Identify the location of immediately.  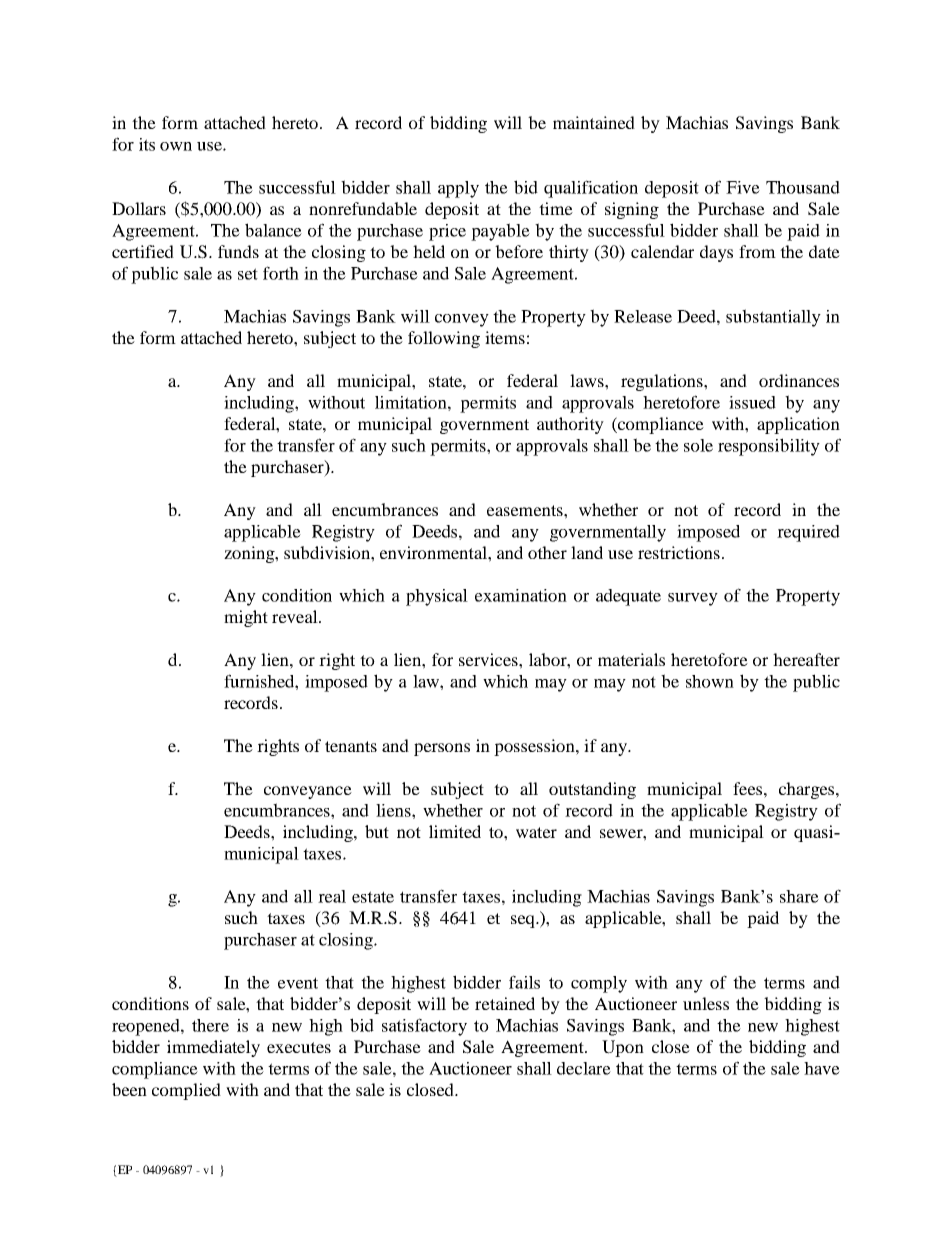
(213, 1048).
